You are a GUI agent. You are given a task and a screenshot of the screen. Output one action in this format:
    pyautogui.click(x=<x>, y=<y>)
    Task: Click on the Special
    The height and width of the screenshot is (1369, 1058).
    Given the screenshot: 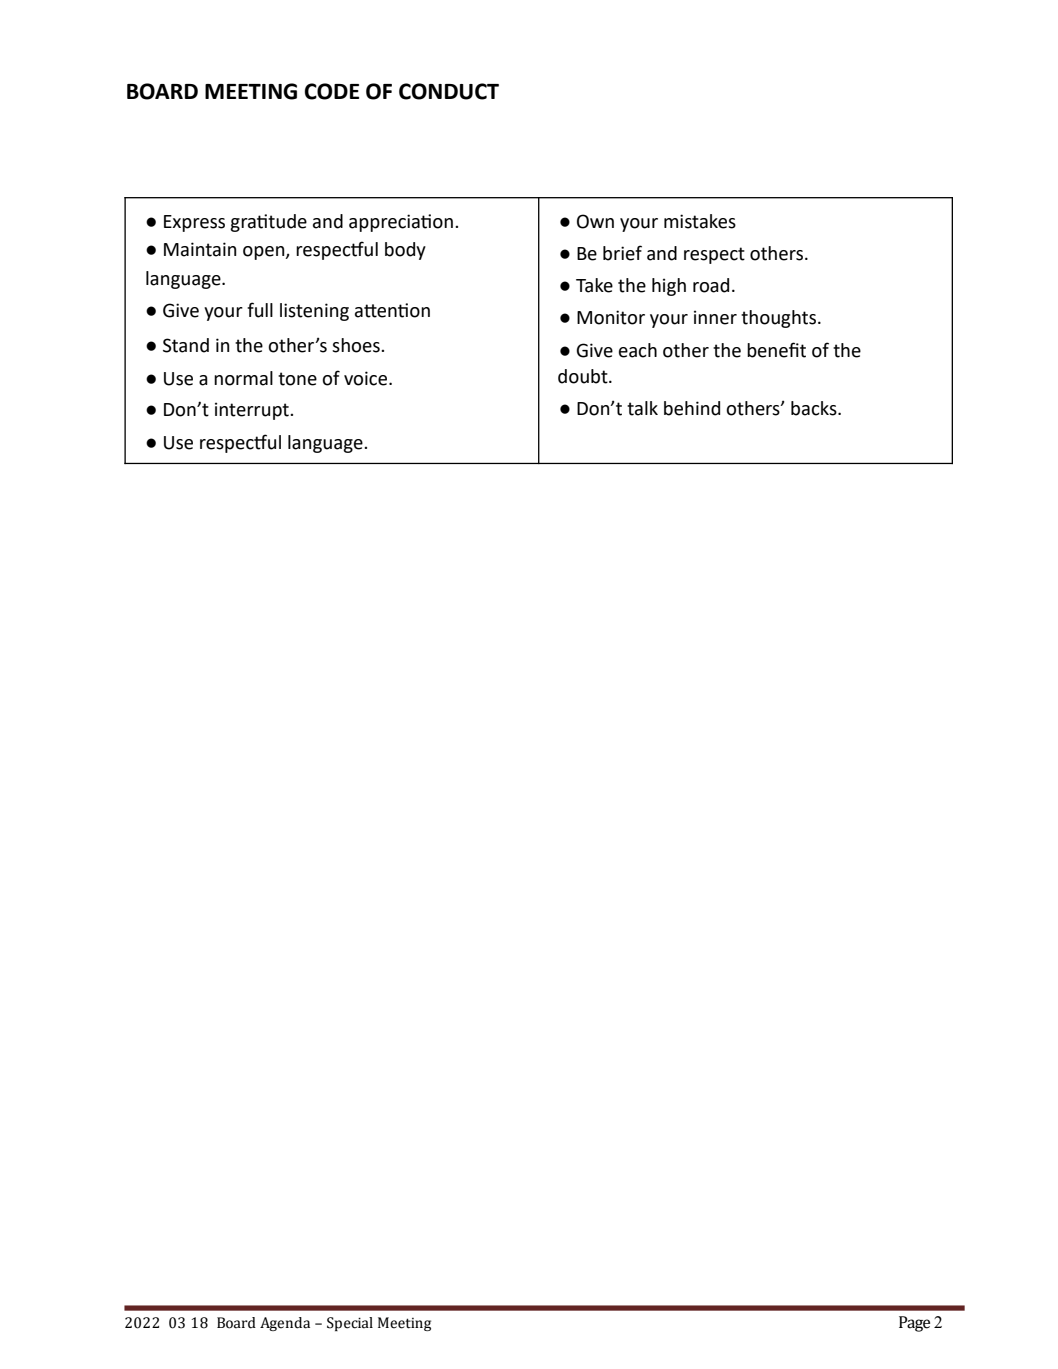 What is the action you would take?
    pyautogui.click(x=350, y=1324)
